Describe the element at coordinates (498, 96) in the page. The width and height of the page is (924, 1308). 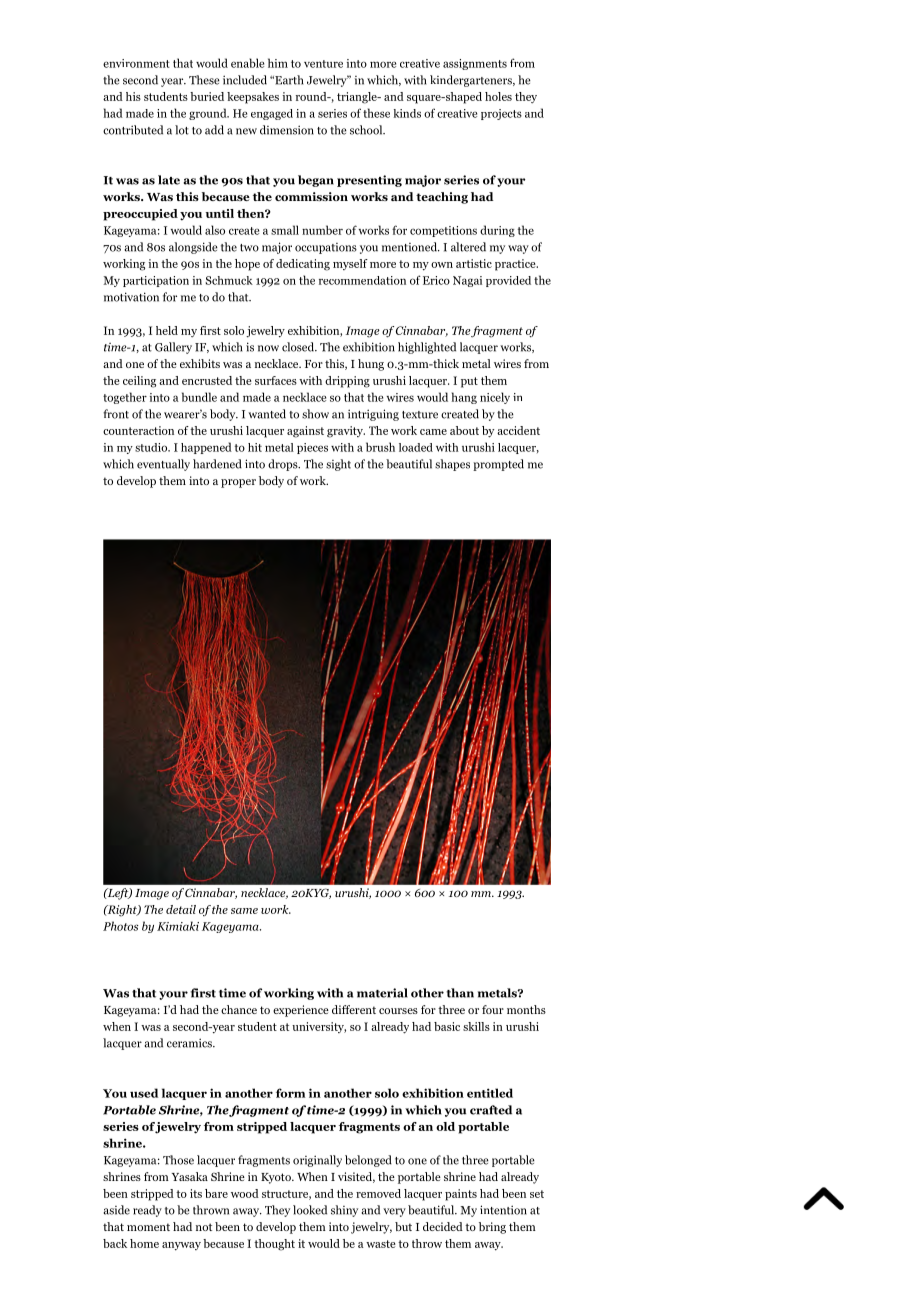
I see `holes` at that location.
